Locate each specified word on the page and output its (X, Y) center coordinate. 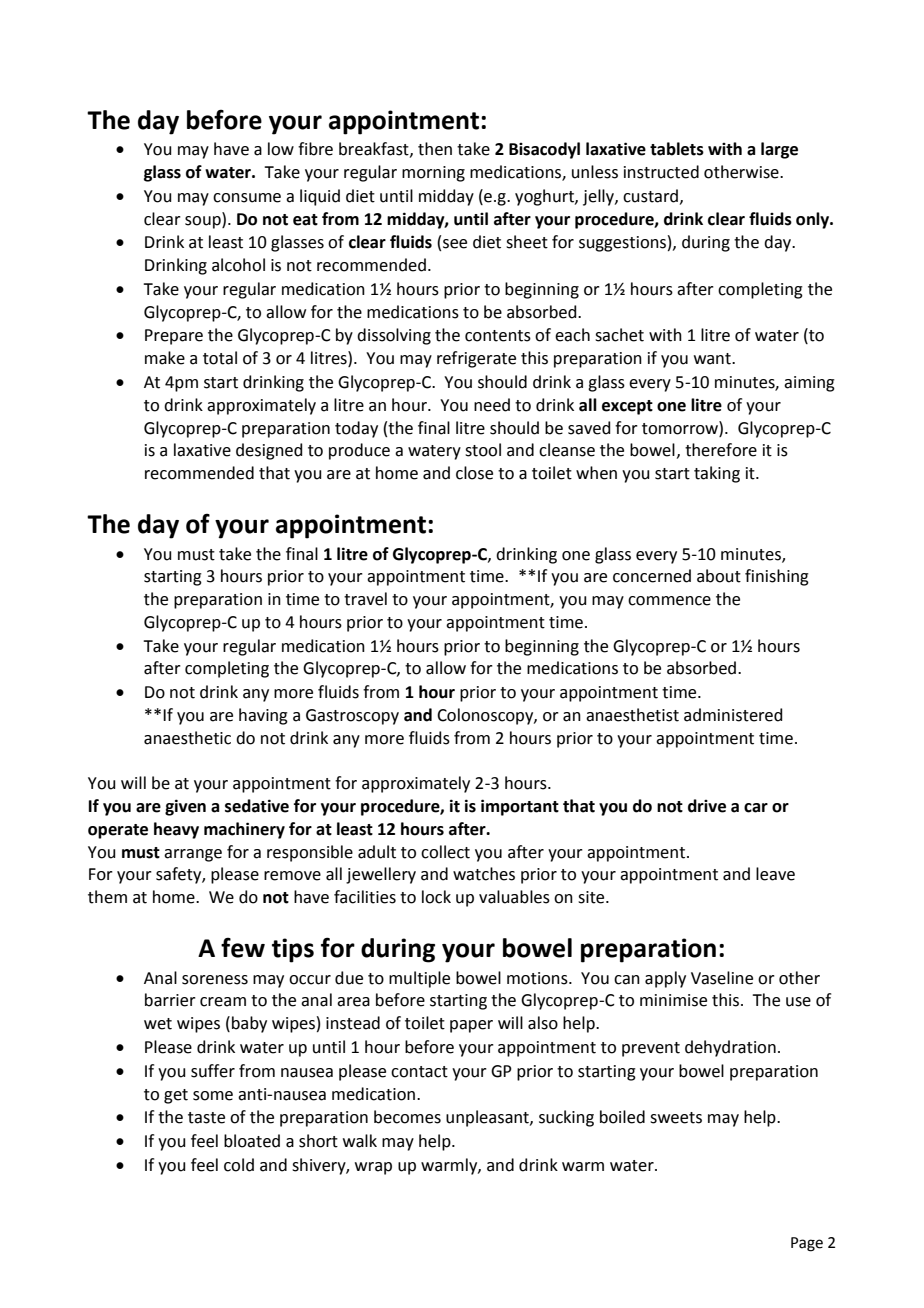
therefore (721, 450)
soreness (215, 980)
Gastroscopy (352, 717)
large (779, 150)
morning (433, 174)
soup (204, 221)
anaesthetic (187, 738)
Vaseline (722, 978)
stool (483, 450)
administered (733, 715)
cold (239, 1165)
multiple (419, 979)
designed (269, 451)
